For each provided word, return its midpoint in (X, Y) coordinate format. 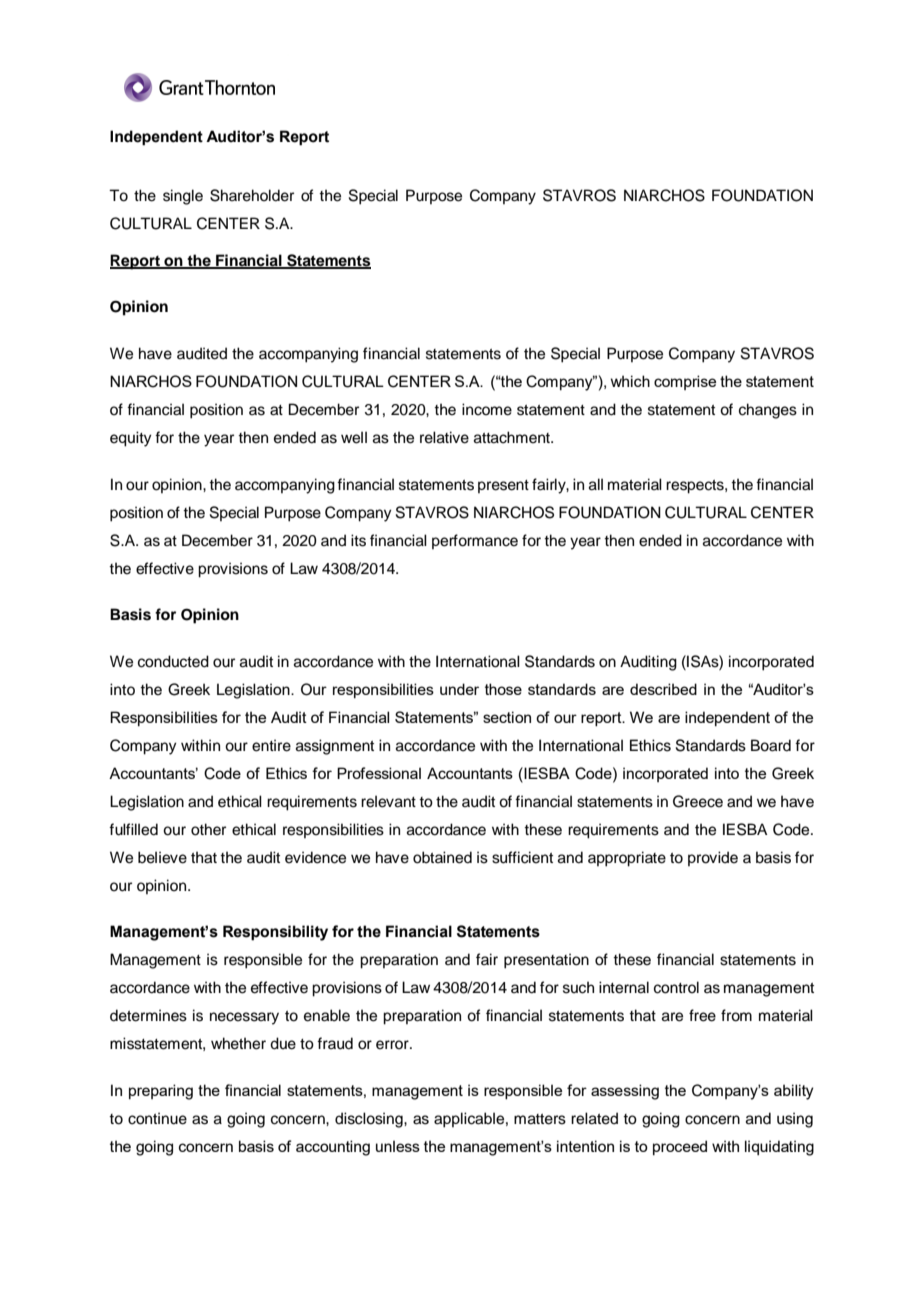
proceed (680, 1147)
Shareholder (252, 195)
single (183, 197)
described (663, 689)
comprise (685, 382)
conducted (173, 661)
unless (398, 1146)
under (459, 689)
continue (157, 1118)
